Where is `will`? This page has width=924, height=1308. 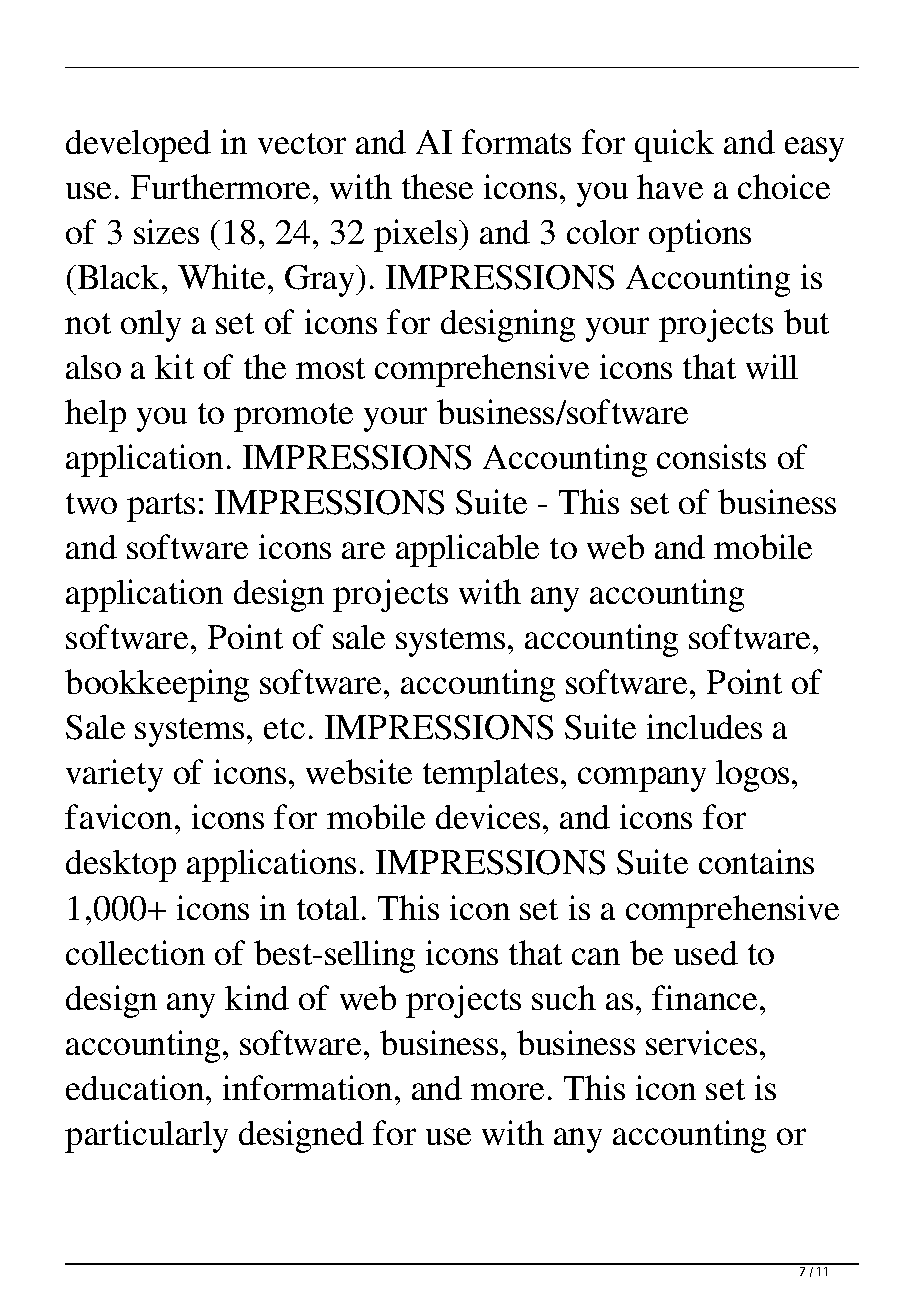 will is located at coordinates (772, 366).
